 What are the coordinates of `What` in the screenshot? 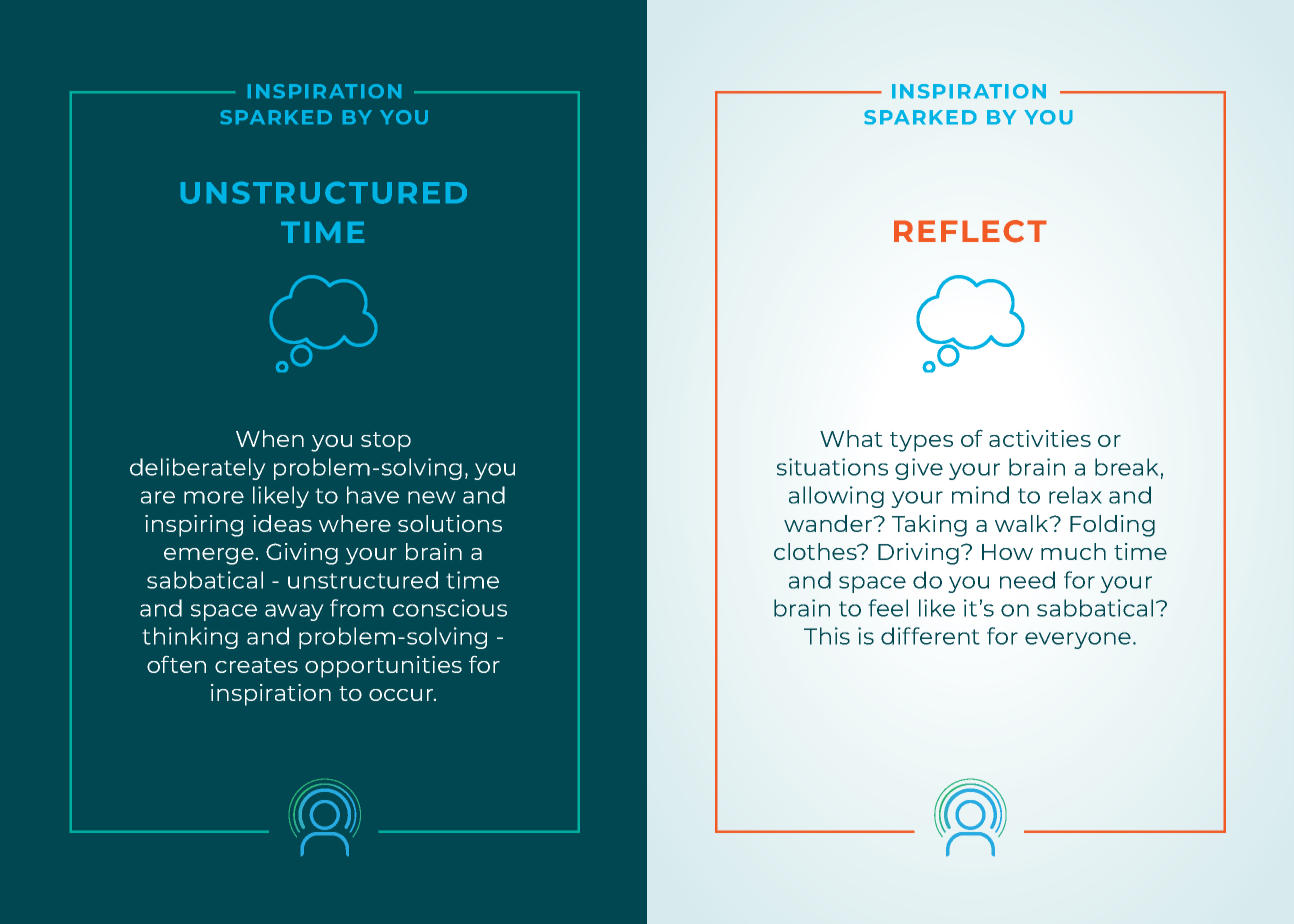 It's located at (851, 438).
